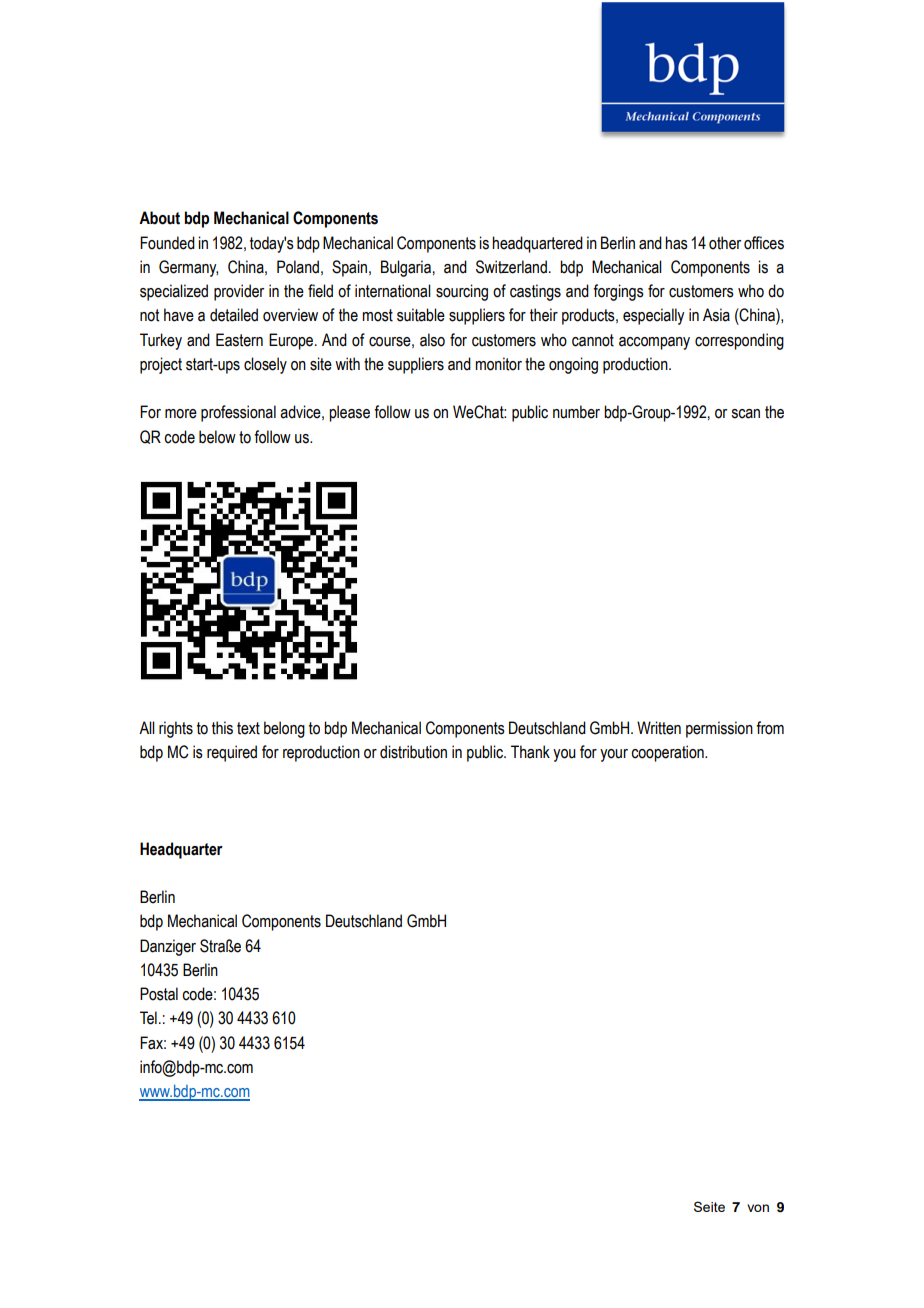 The image size is (924, 1308). Describe the element at coordinates (148, 1018) in the image. I see `Tel` at that location.
